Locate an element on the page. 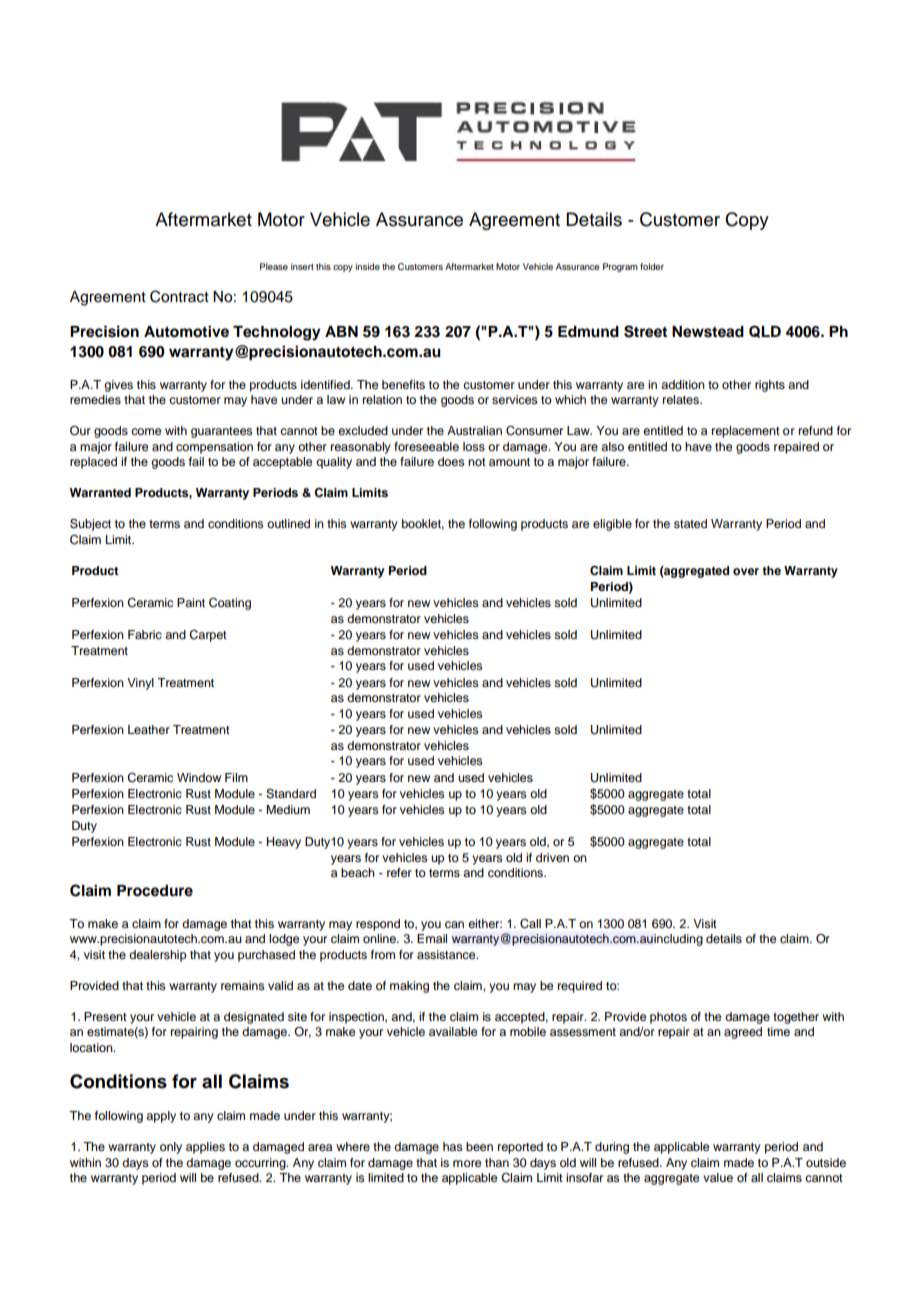  refer is located at coordinates (399, 872).
